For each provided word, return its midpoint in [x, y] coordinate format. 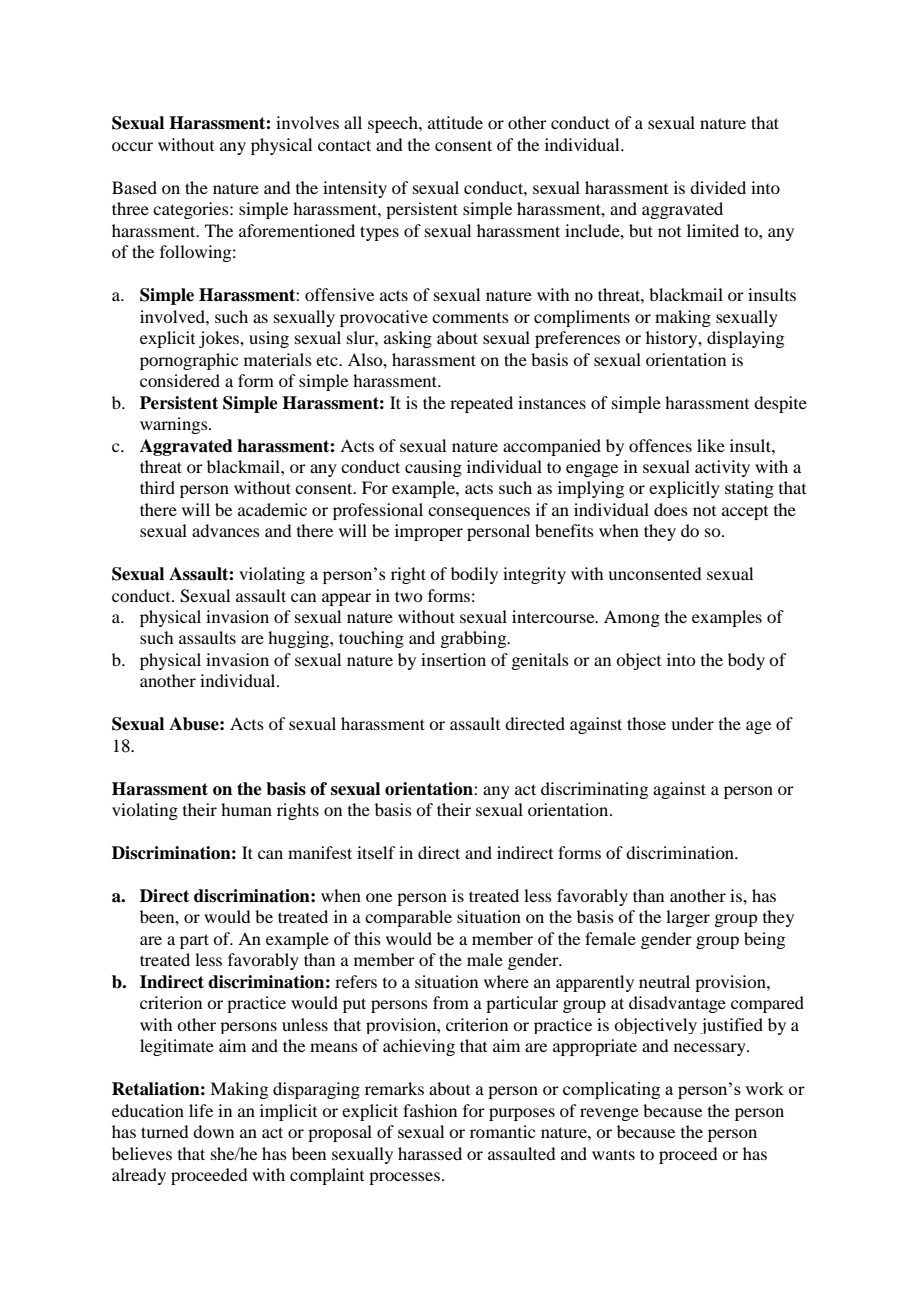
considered [180, 380]
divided [718, 187]
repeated [481, 404]
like [711, 445]
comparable [408, 918]
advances [226, 530]
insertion [453, 659]
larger [688, 918]
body [746, 661]
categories [192, 210]
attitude [455, 122]
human [246, 809]
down [213, 1131]
